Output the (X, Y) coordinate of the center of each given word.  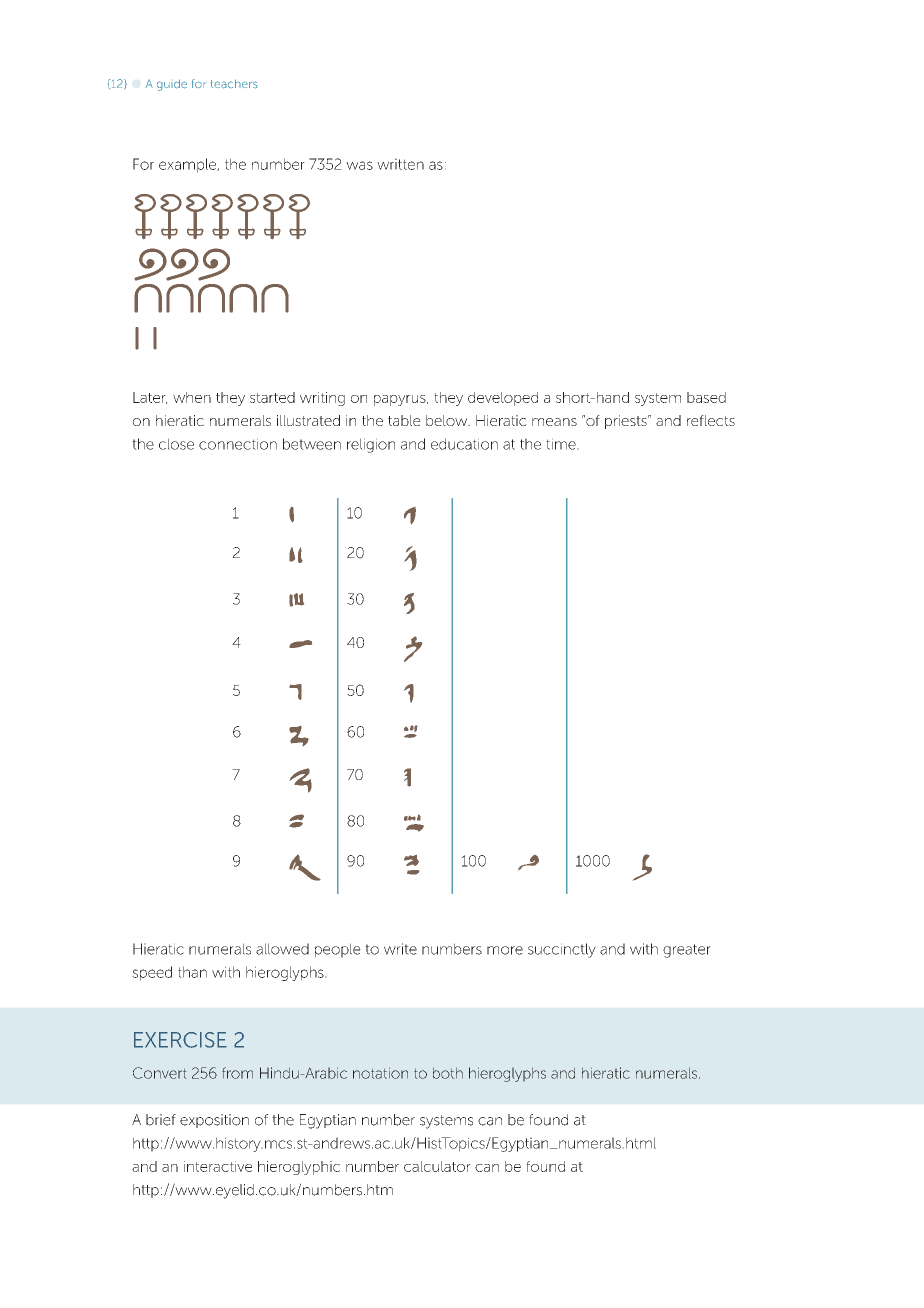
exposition (214, 1121)
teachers (234, 84)
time (562, 444)
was (359, 165)
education (464, 444)
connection (238, 444)
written (400, 164)
